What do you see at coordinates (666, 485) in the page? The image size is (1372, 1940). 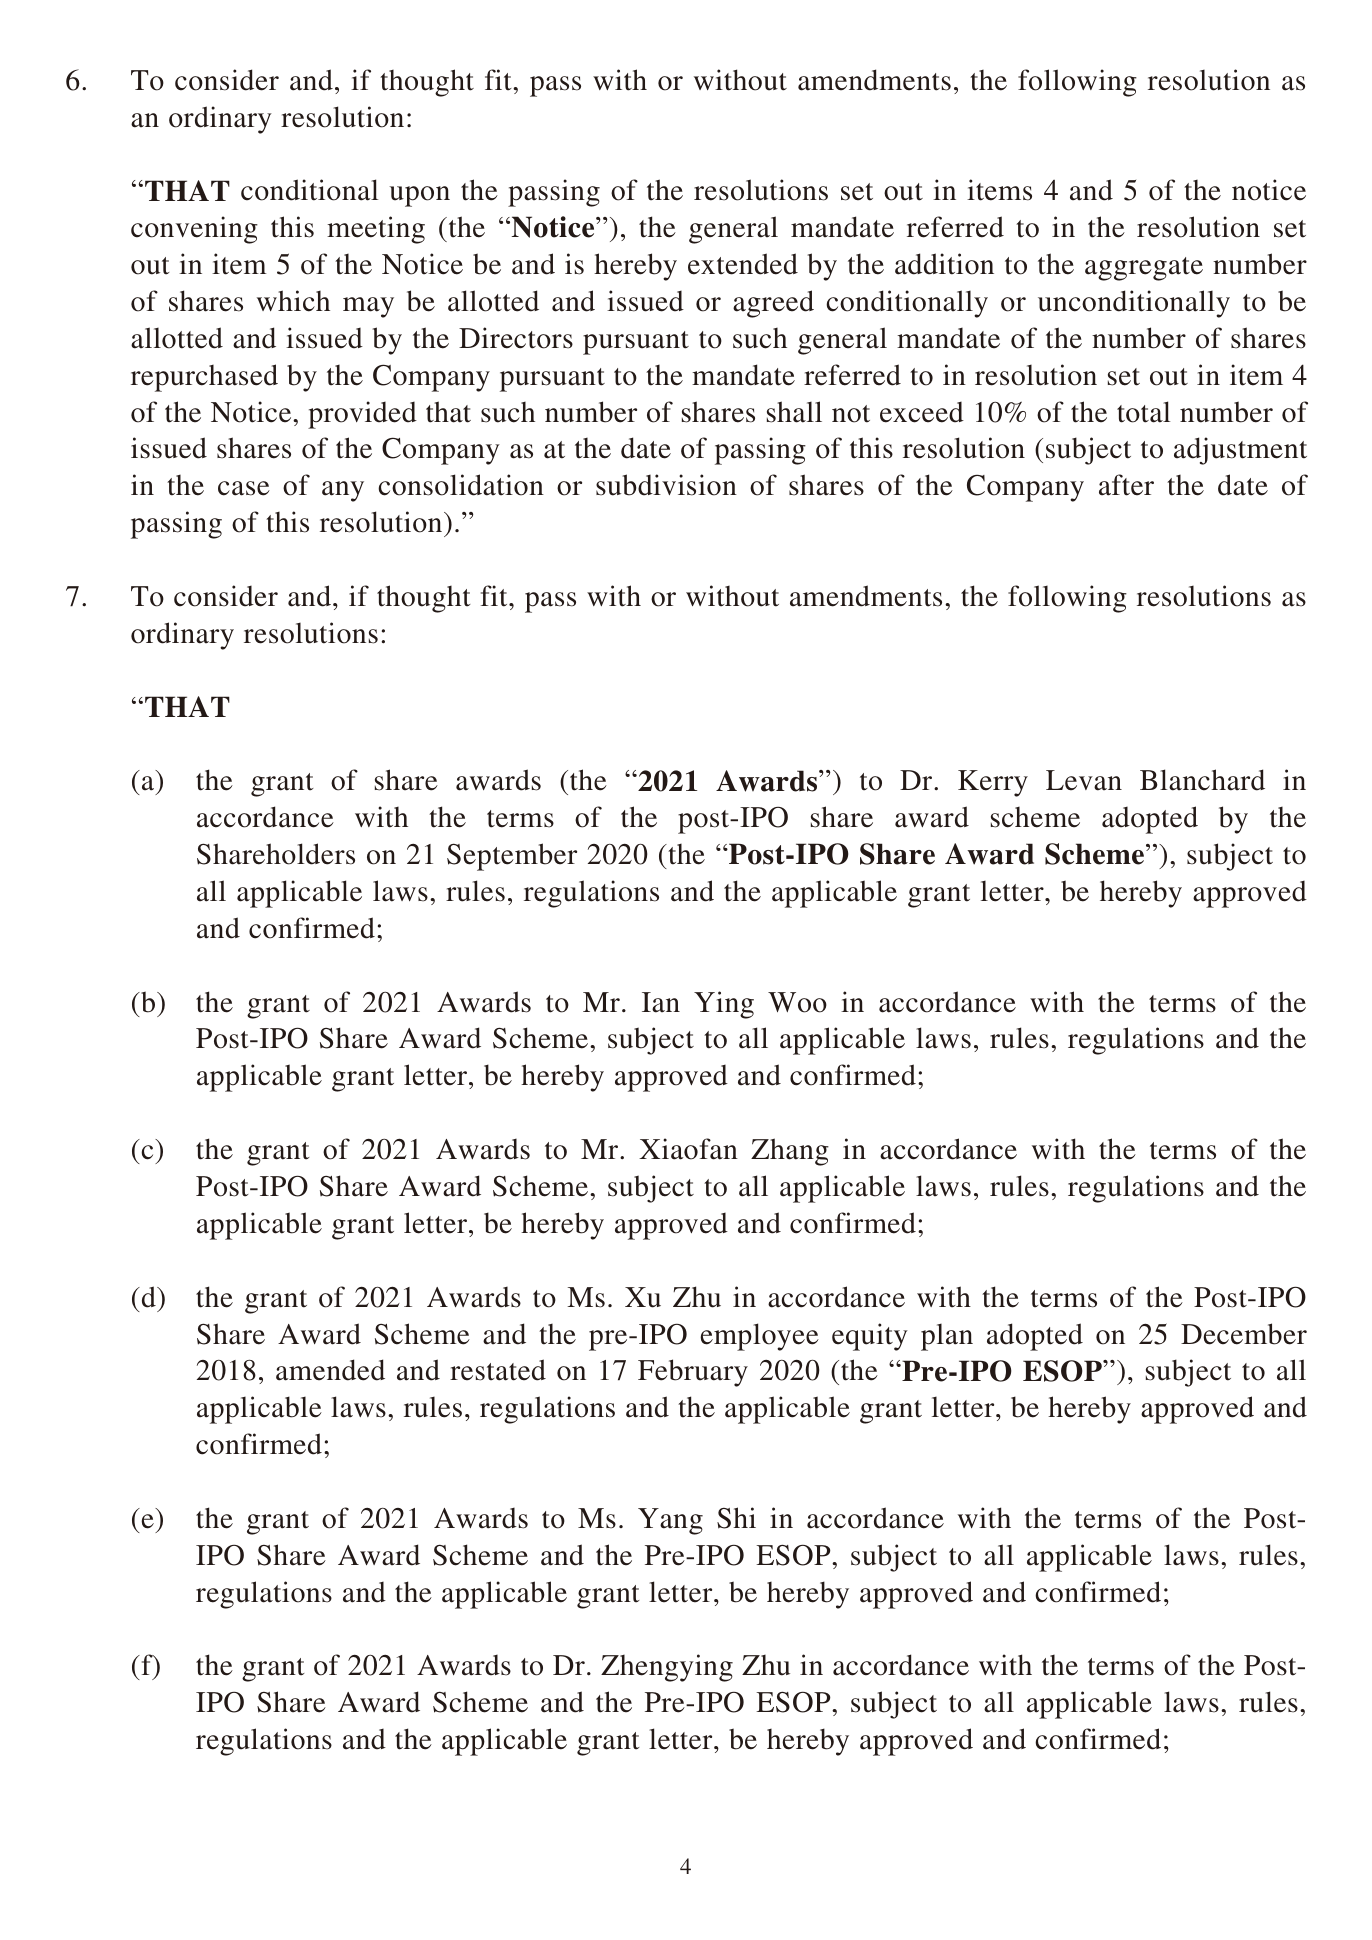 I see `subdivision` at bounding box center [666, 485].
